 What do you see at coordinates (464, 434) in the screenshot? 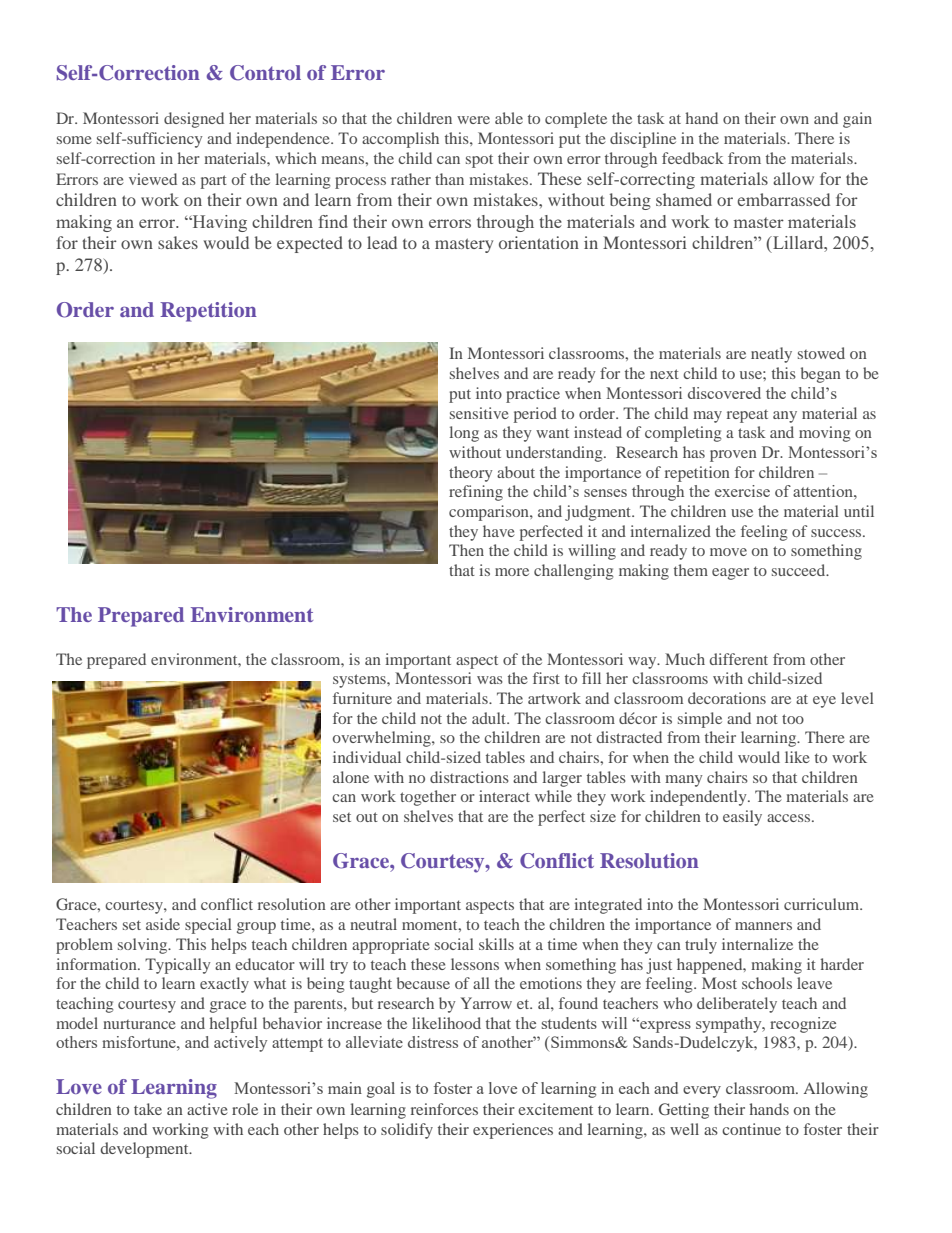
I see `long` at bounding box center [464, 434].
